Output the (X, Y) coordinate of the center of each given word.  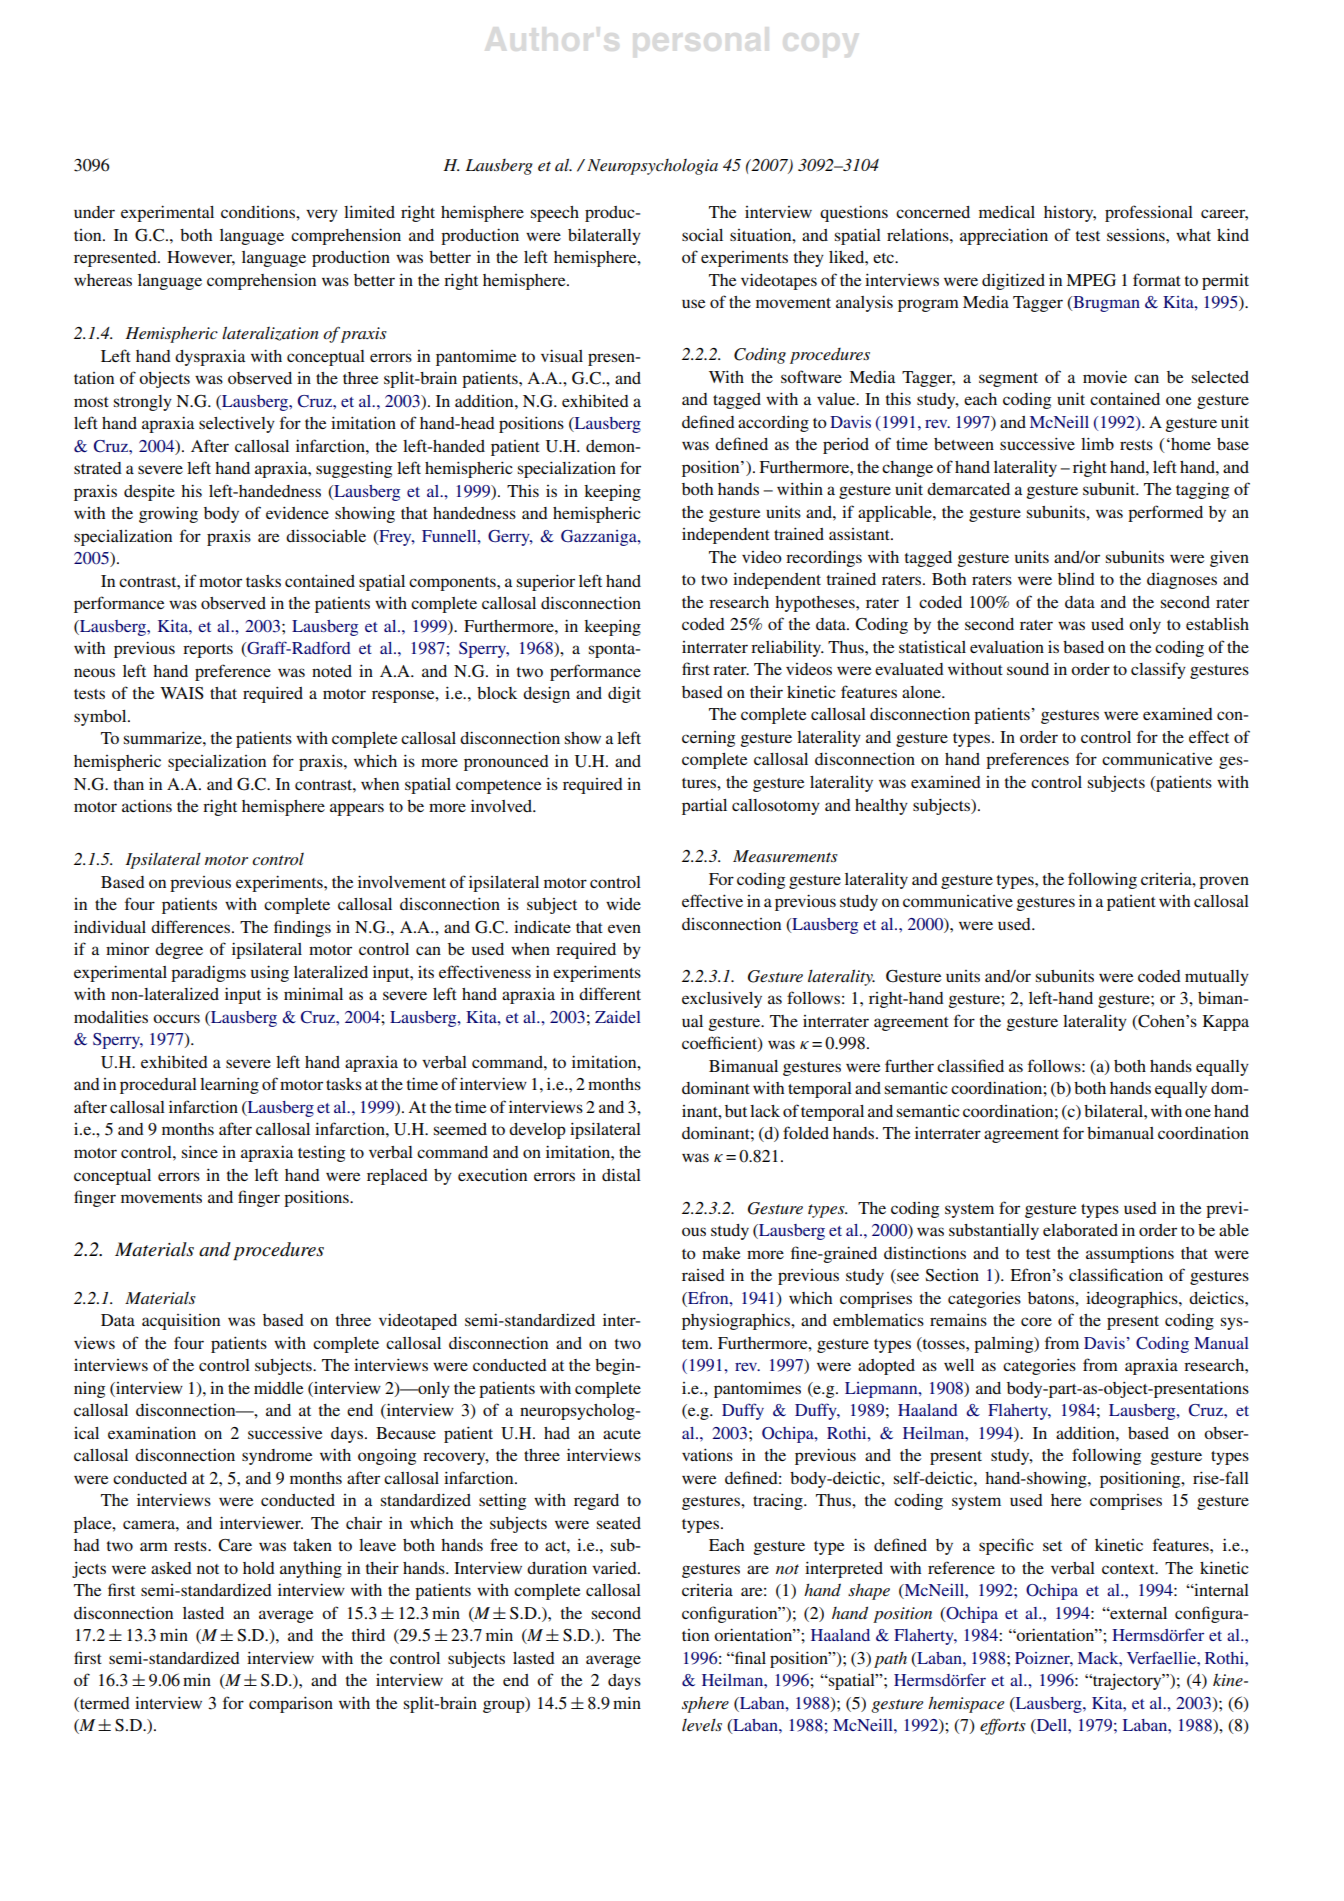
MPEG (1091, 280)
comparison (291, 1704)
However (201, 258)
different (610, 993)
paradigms (208, 973)
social (702, 235)
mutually (1217, 978)
